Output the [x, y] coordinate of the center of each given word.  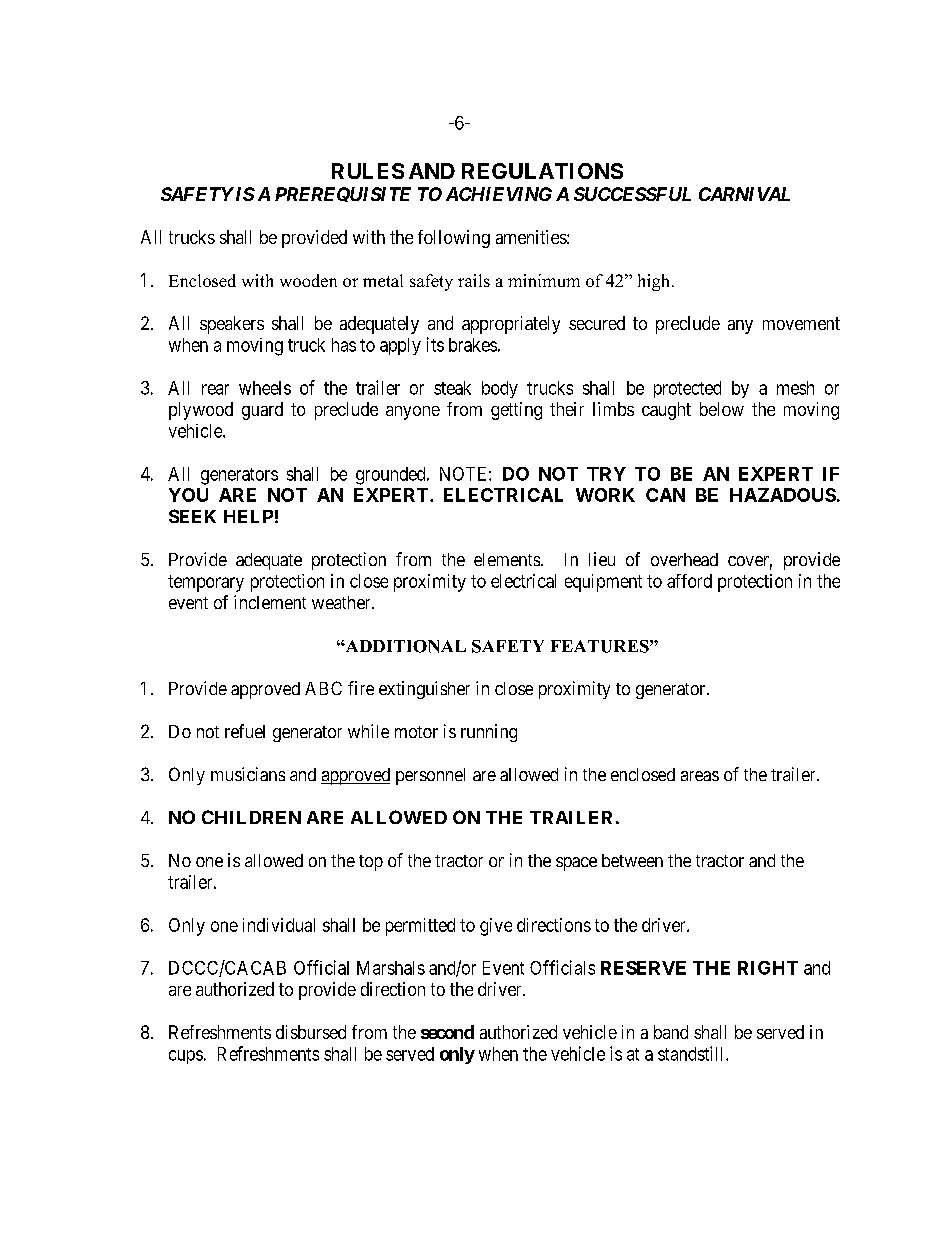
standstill [692, 1053]
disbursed [311, 1032]
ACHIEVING [499, 194]
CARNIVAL [744, 194]
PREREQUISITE [343, 194]
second [447, 1032]
